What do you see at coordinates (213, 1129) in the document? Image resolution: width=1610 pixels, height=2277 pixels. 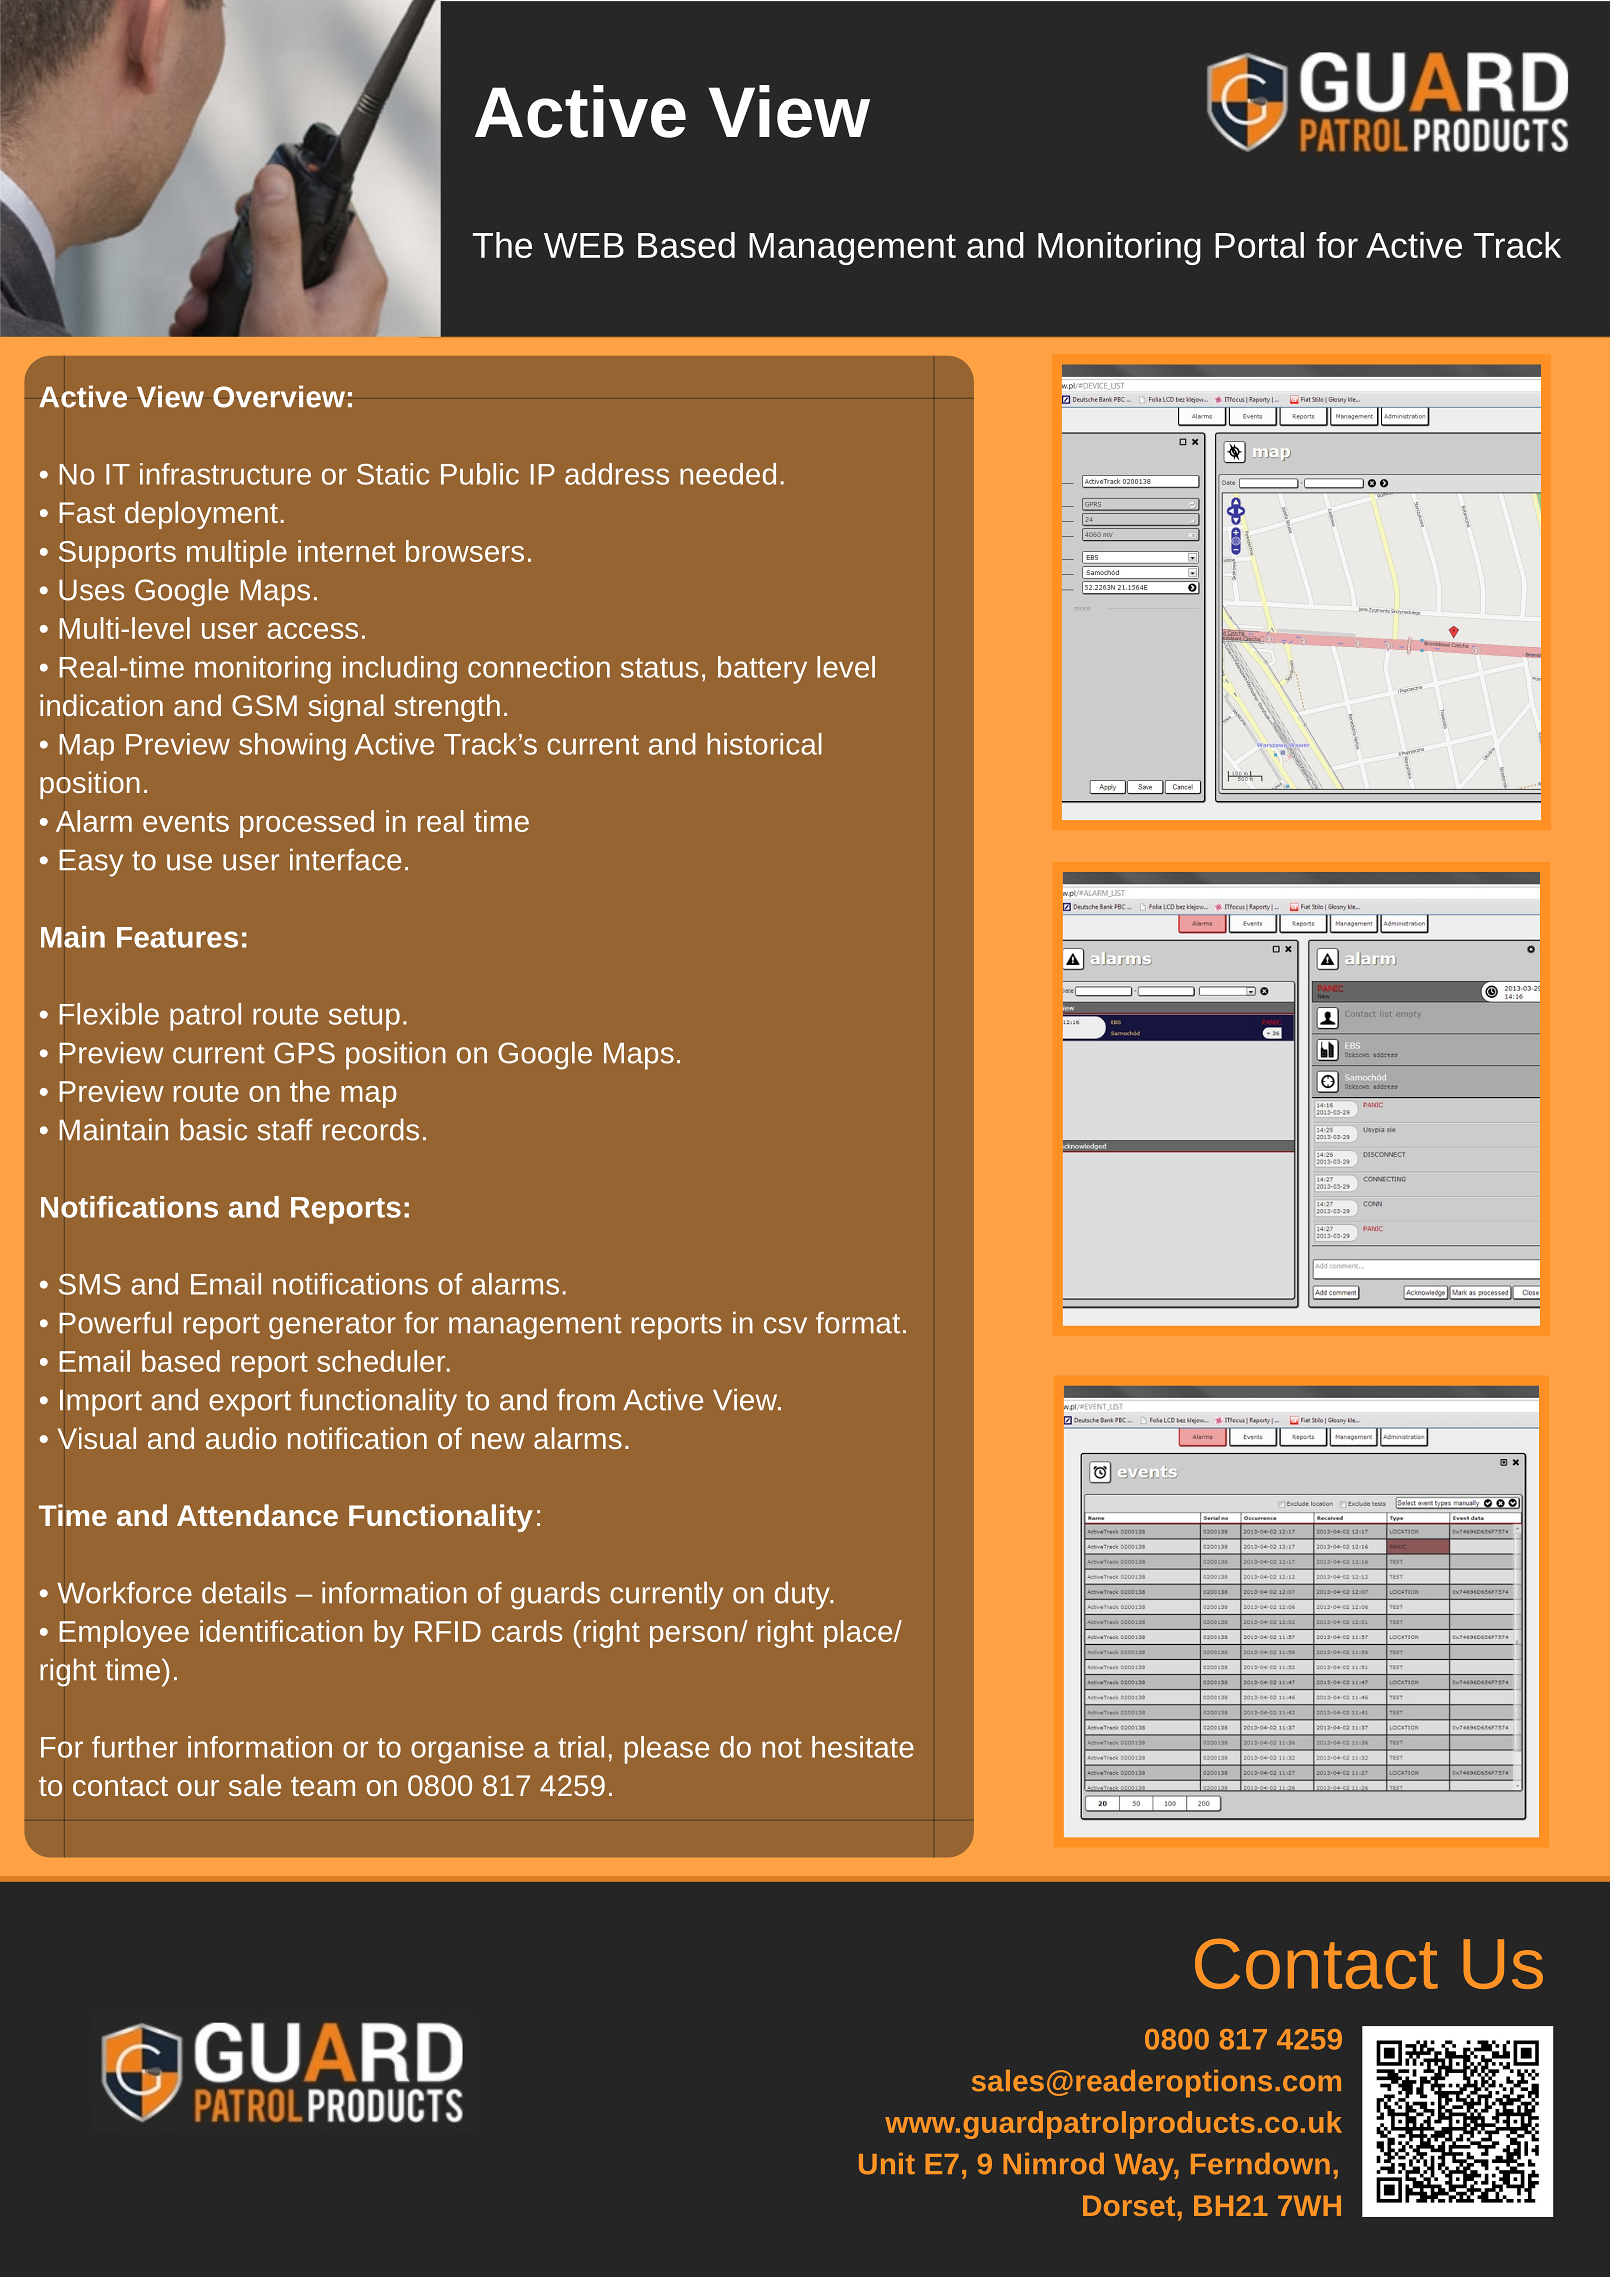 I see `basic` at bounding box center [213, 1129].
